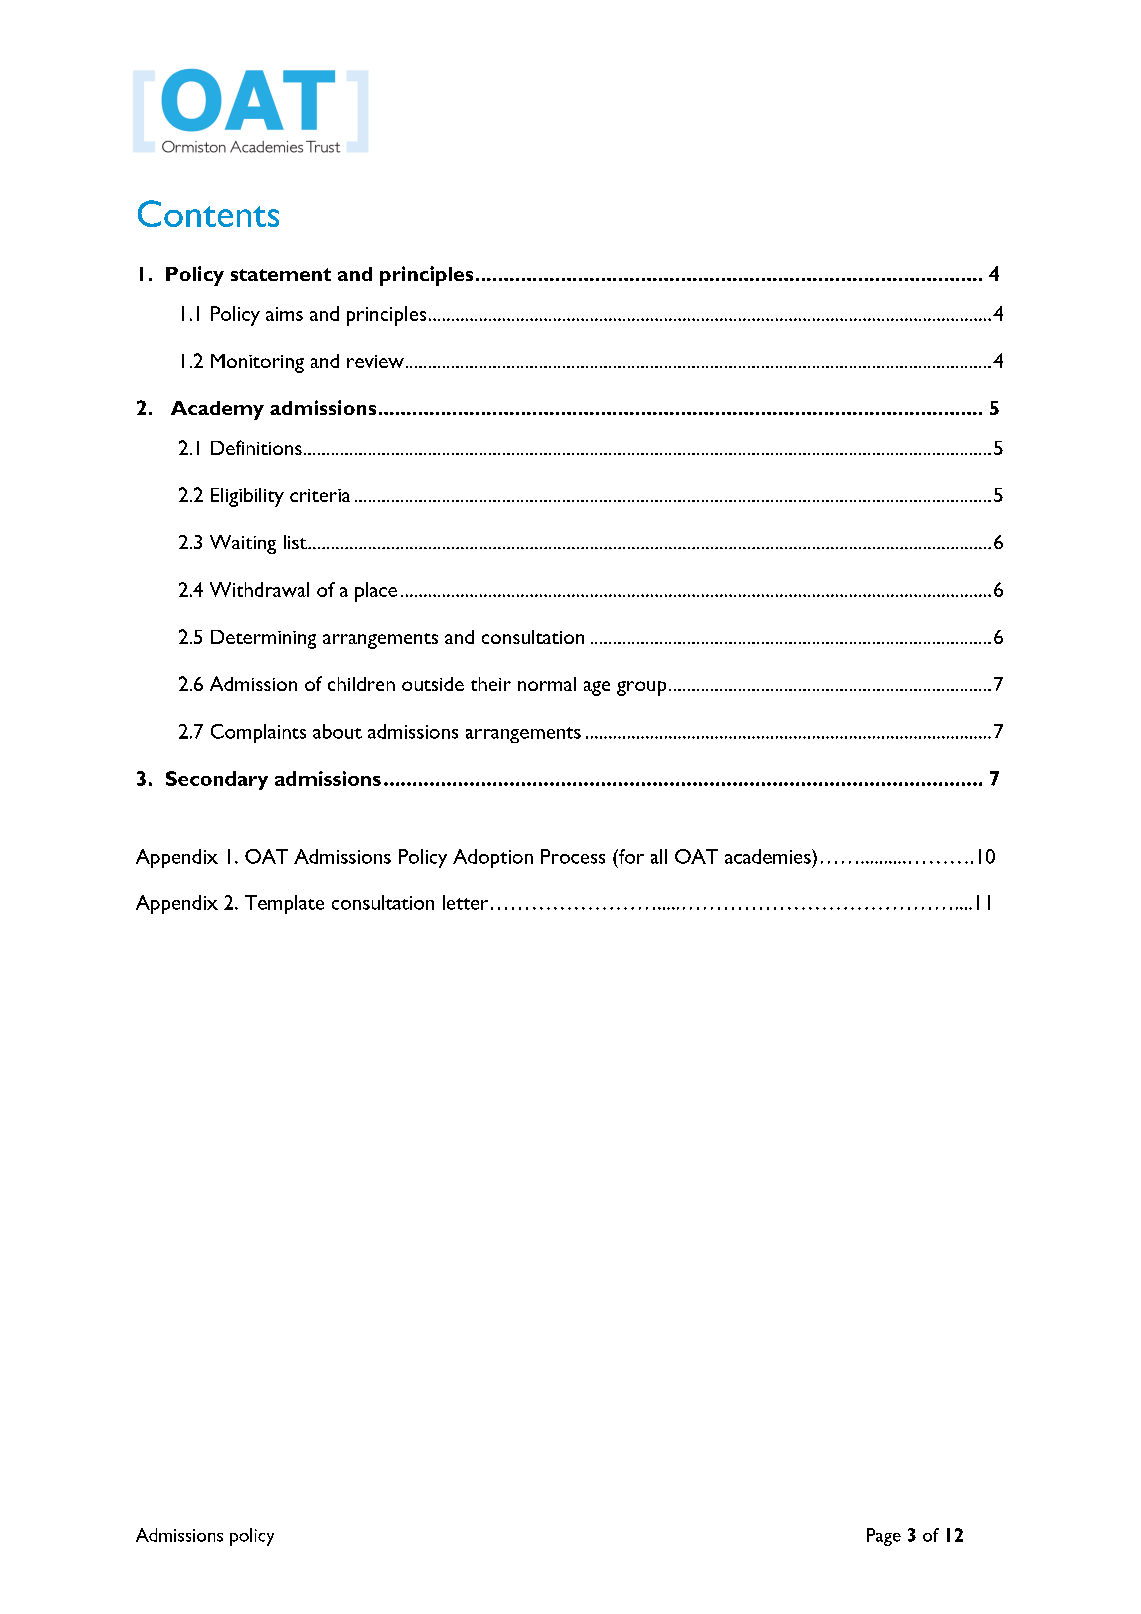 This document has width=1141, height=1614. I want to click on for, so click(630, 856).
